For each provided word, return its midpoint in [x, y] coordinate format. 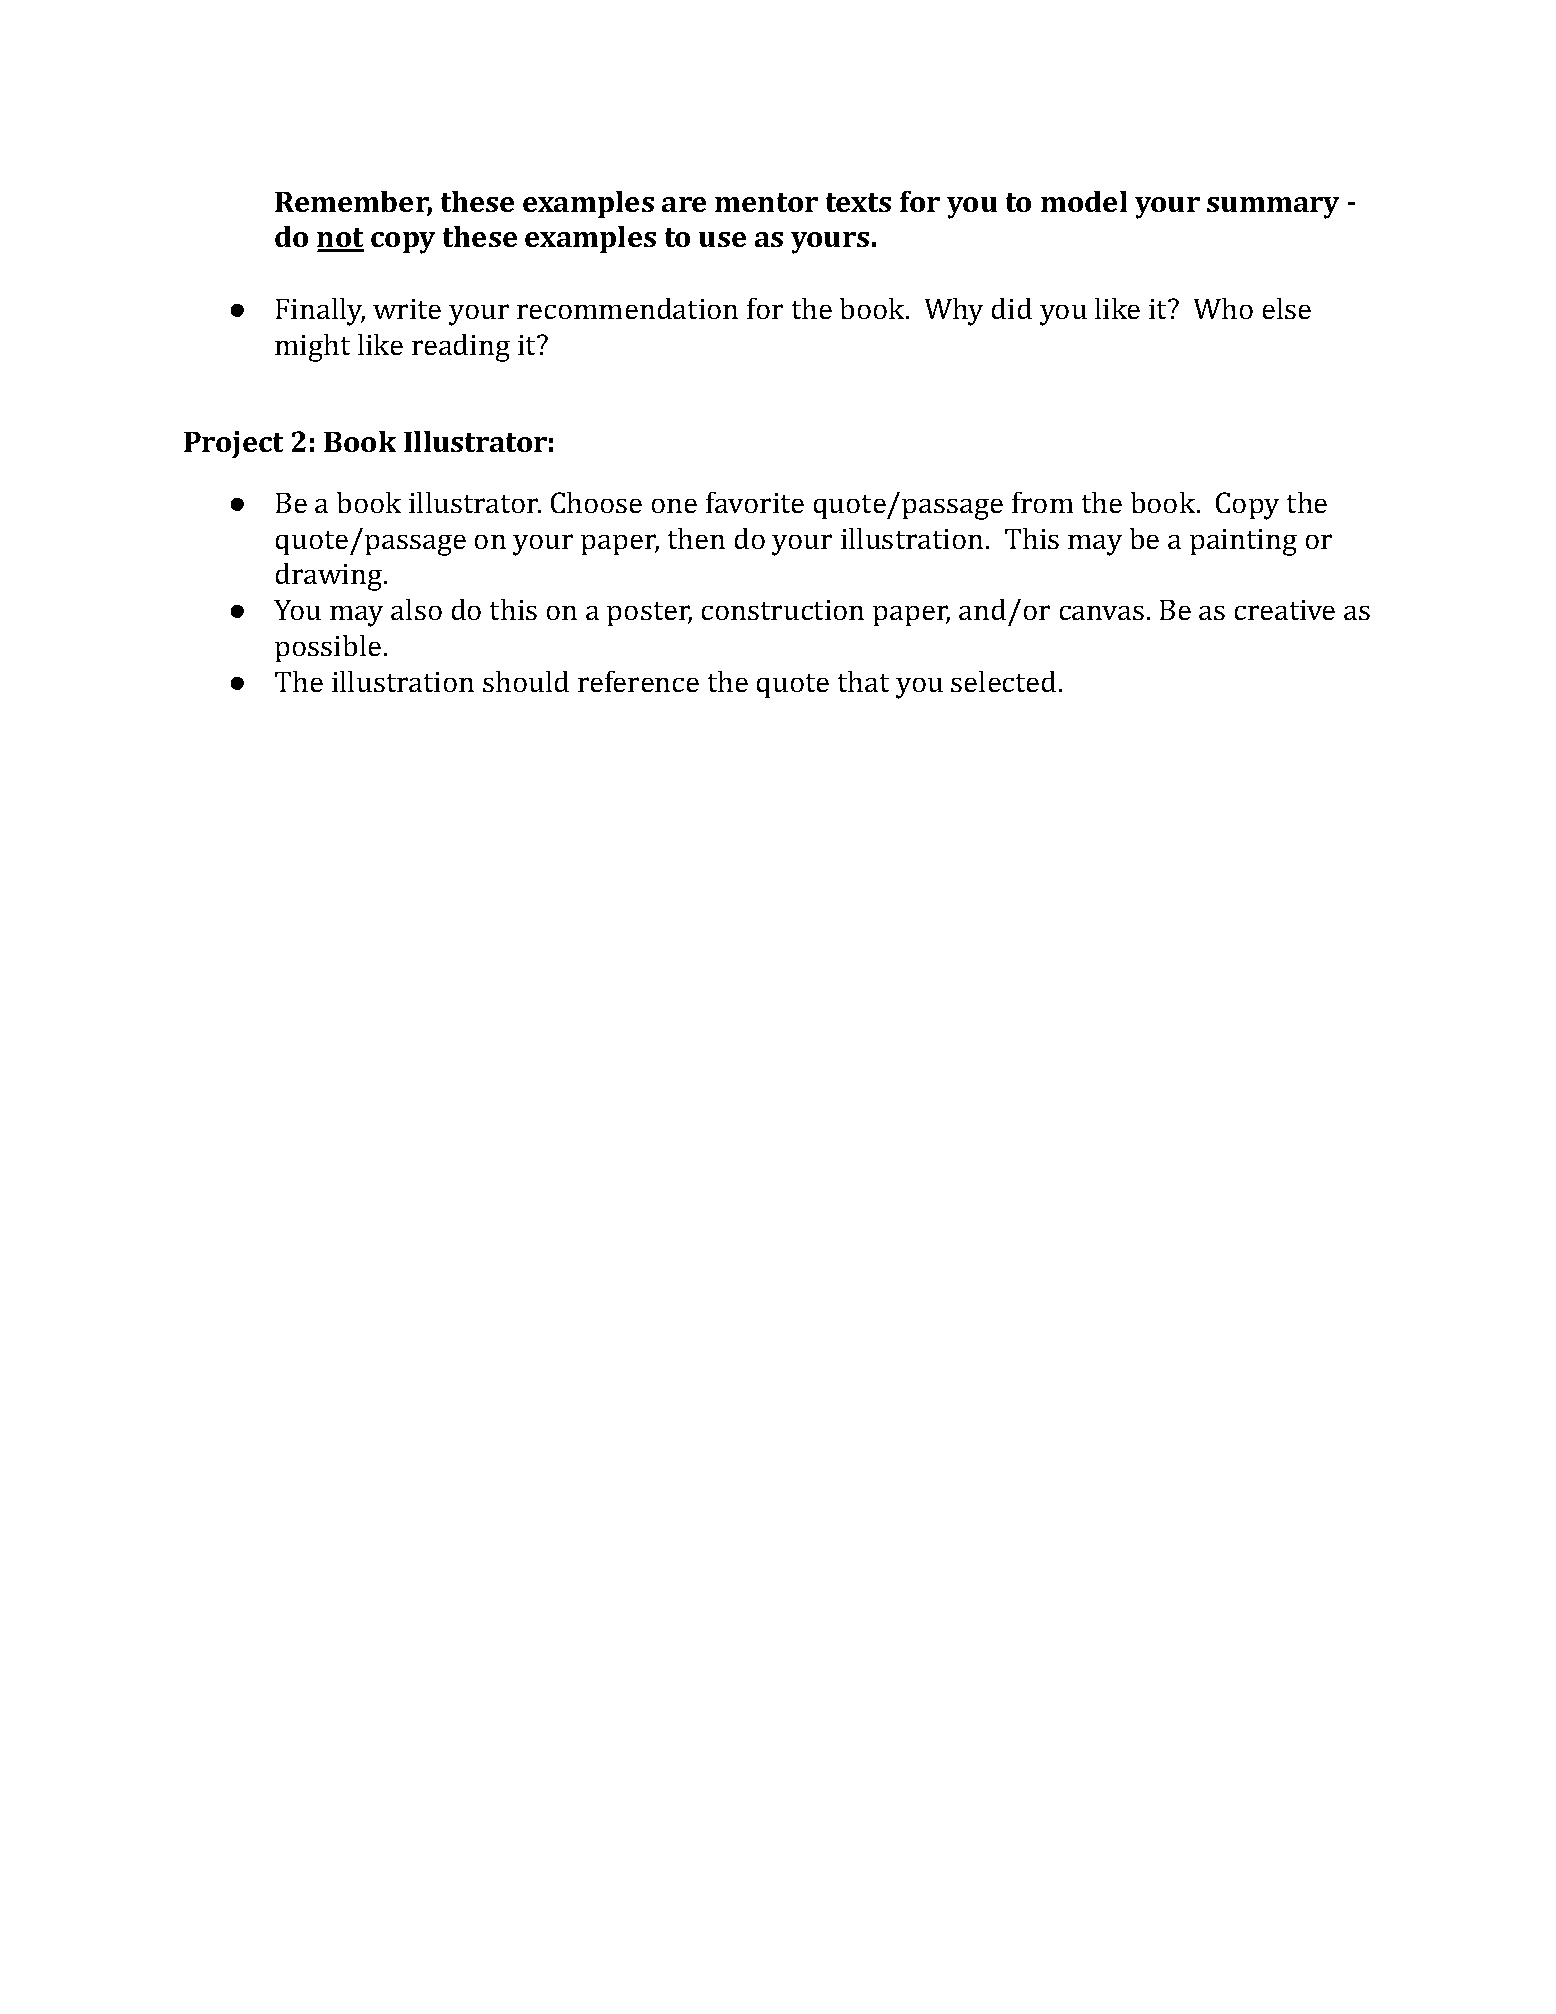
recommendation [627, 308]
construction [783, 610]
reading [461, 348]
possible [328, 648]
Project [233, 444]
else [1287, 308]
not [340, 239]
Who [1223, 308]
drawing [329, 577]
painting [1243, 542]
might [312, 348]
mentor [766, 202]
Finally [320, 312]
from [1042, 502]
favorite [755, 502]
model [1084, 201]
